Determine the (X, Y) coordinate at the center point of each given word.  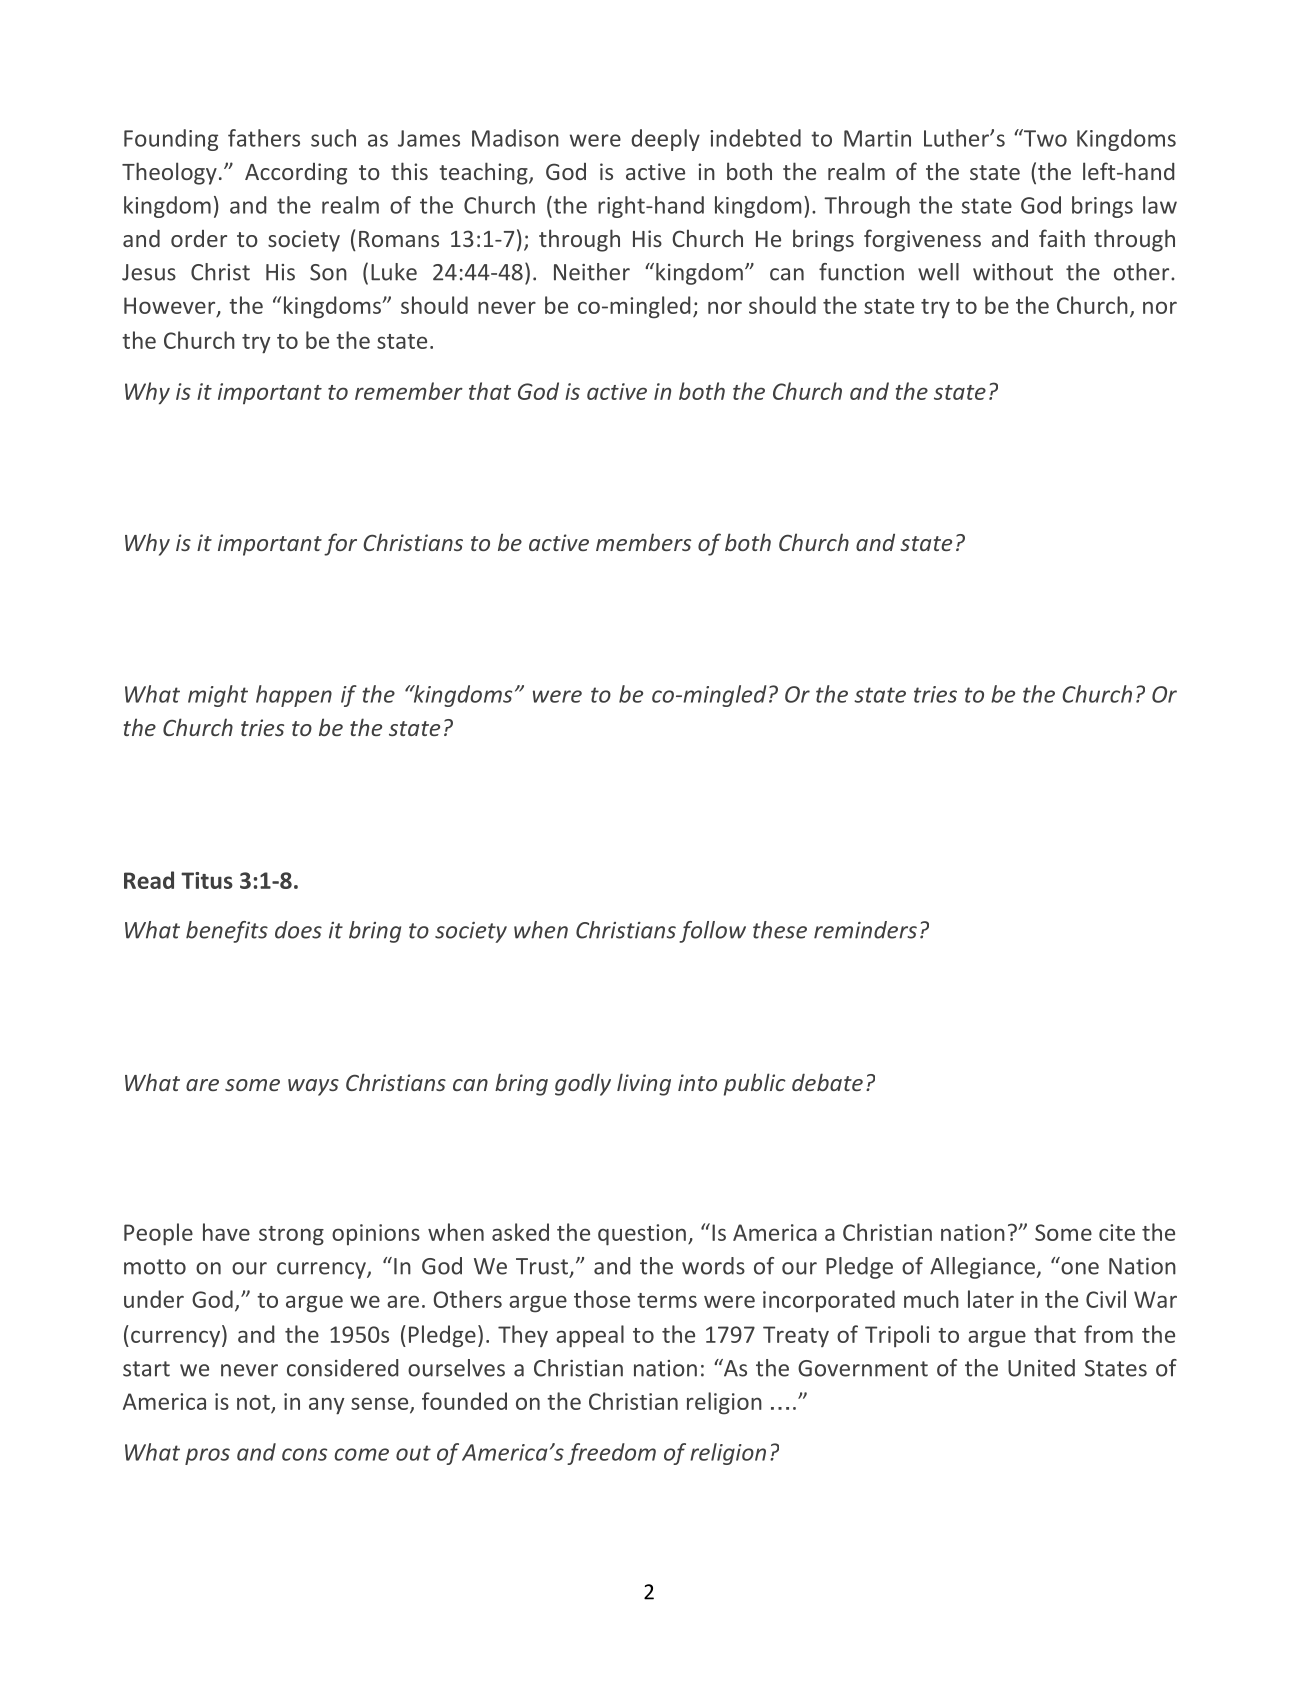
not (253, 1402)
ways (313, 1087)
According (296, 174)
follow (712, 932)
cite (1117, 1232)
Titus (207, 880)
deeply (665, 140)
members (643, 542)
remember (409, 391)
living (644, 1084)
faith (1062, 238)
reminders (865, 930)
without (1013, 272)
